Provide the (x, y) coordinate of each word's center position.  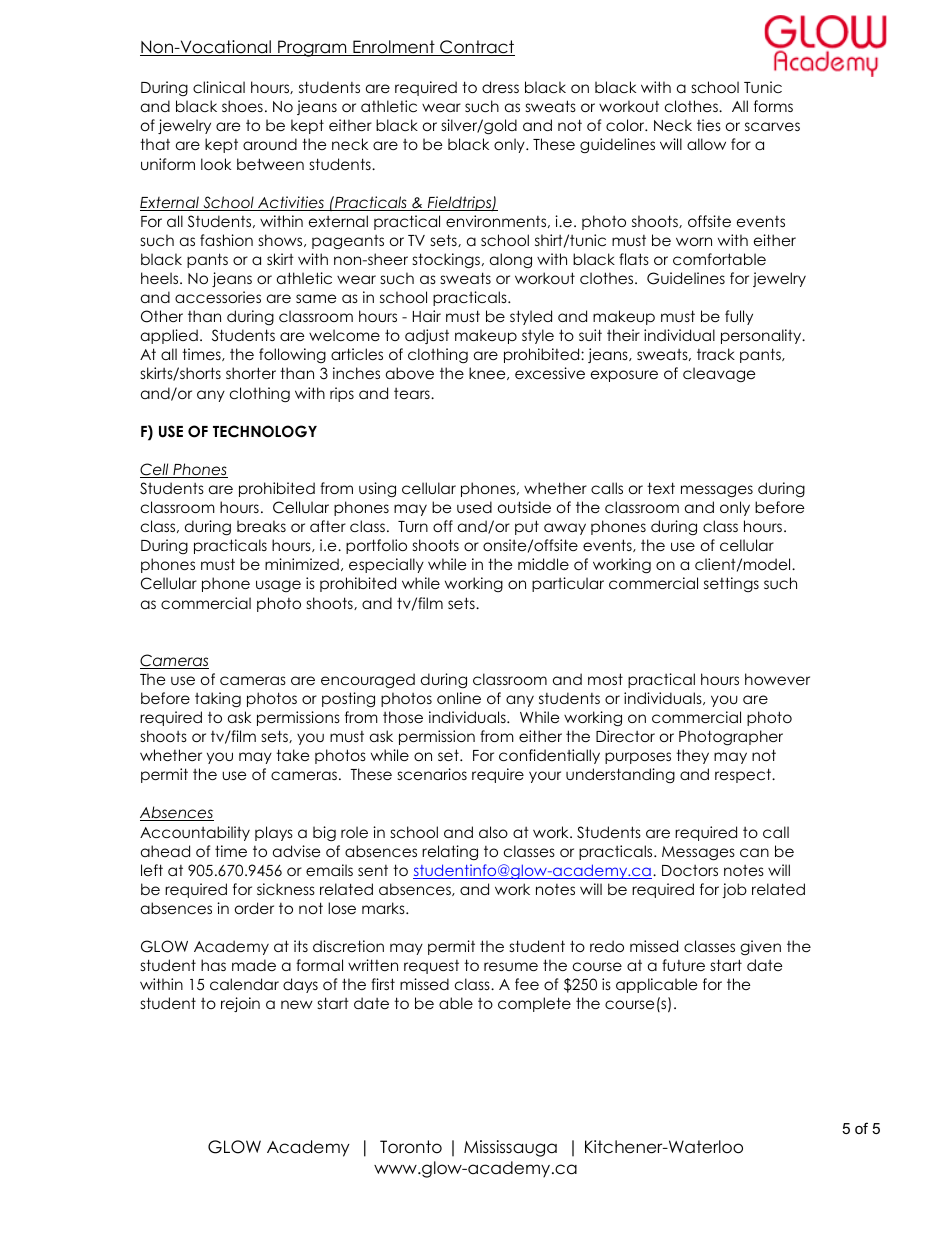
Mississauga (510, 1148)
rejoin (240, 1004)
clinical (219, 87)
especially (386, 565)
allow (706, 144)
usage (278, 586)
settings (731, 584)
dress (500, 87)
